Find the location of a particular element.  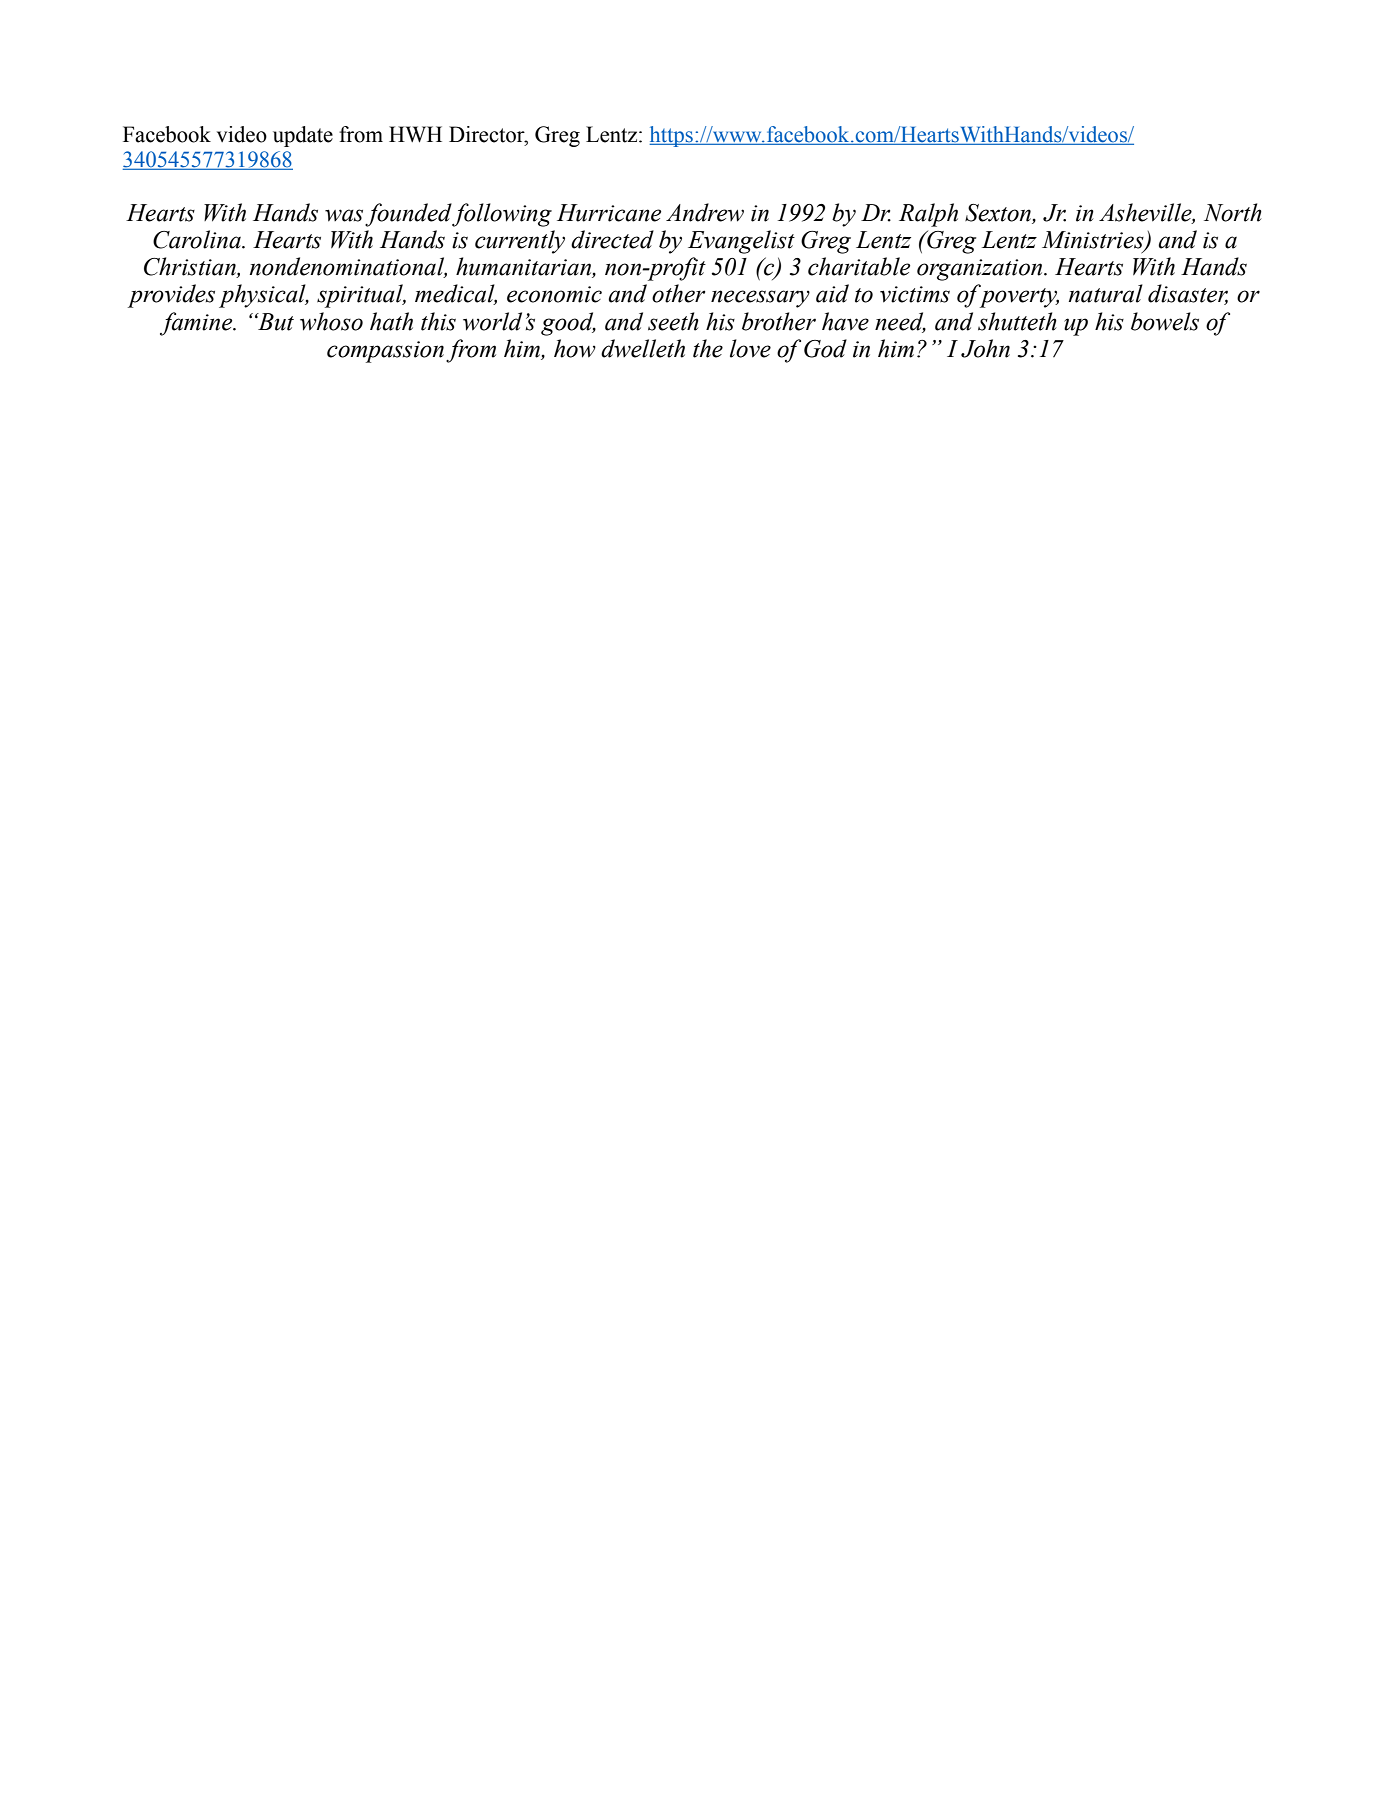

Ministries is located at coordinates (1094, 241).
